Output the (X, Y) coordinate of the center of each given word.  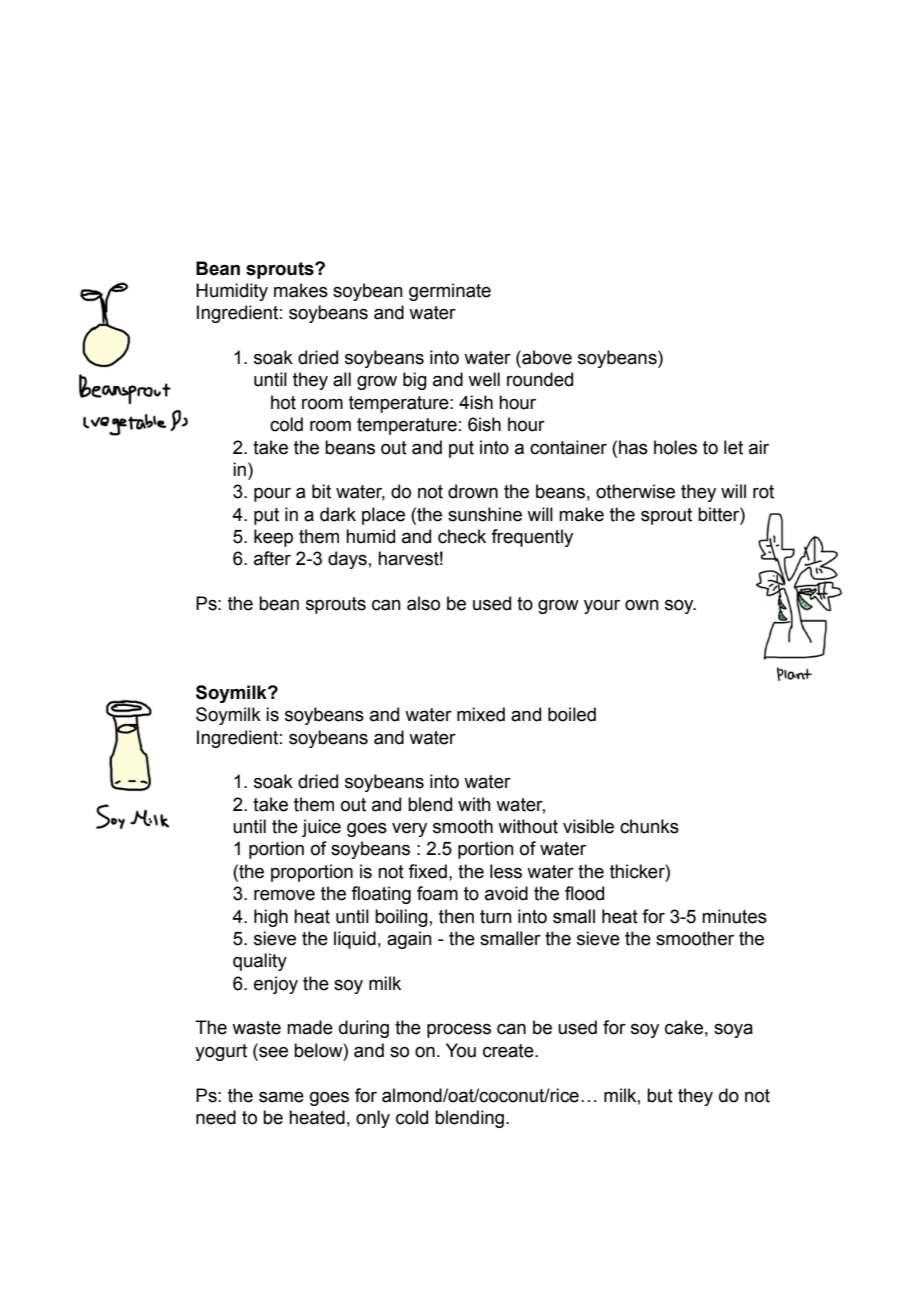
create (509, 1051)
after (272, 558)
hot (283, 402)
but (660, 1095)
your (602, 607)
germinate (450, 292)
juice (321, 828)
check (462, 536)
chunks (649, 826)
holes (675, 447)
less (506, 871)
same (281, 1097)
